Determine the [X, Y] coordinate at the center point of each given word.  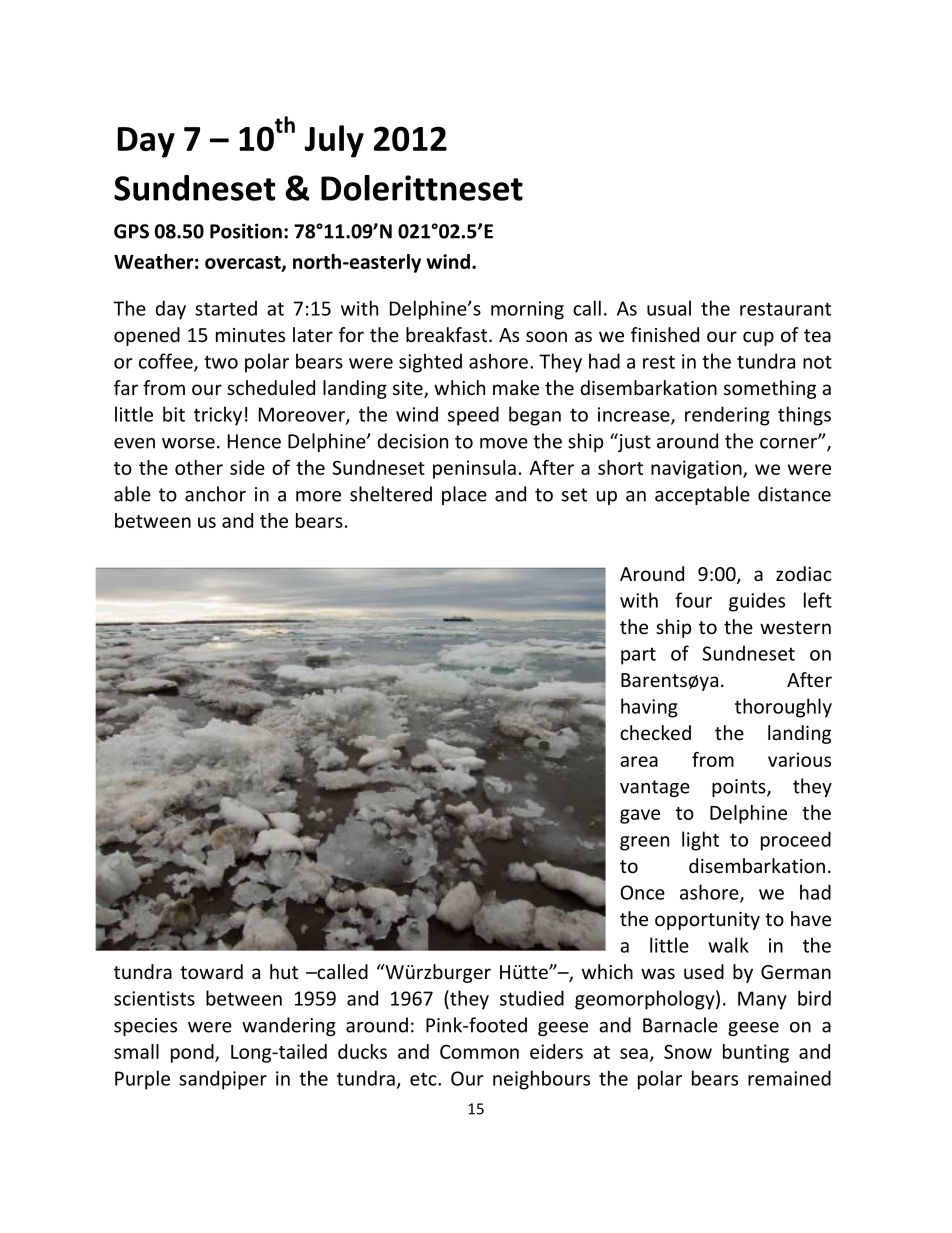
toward [211, 971]
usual [669, 308]
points [740, 788]
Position [246, 231]
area [639, 761]
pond [193, 1053]
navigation [697, 469]
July [334, 141]
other [199, 467]
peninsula [474, 469]
